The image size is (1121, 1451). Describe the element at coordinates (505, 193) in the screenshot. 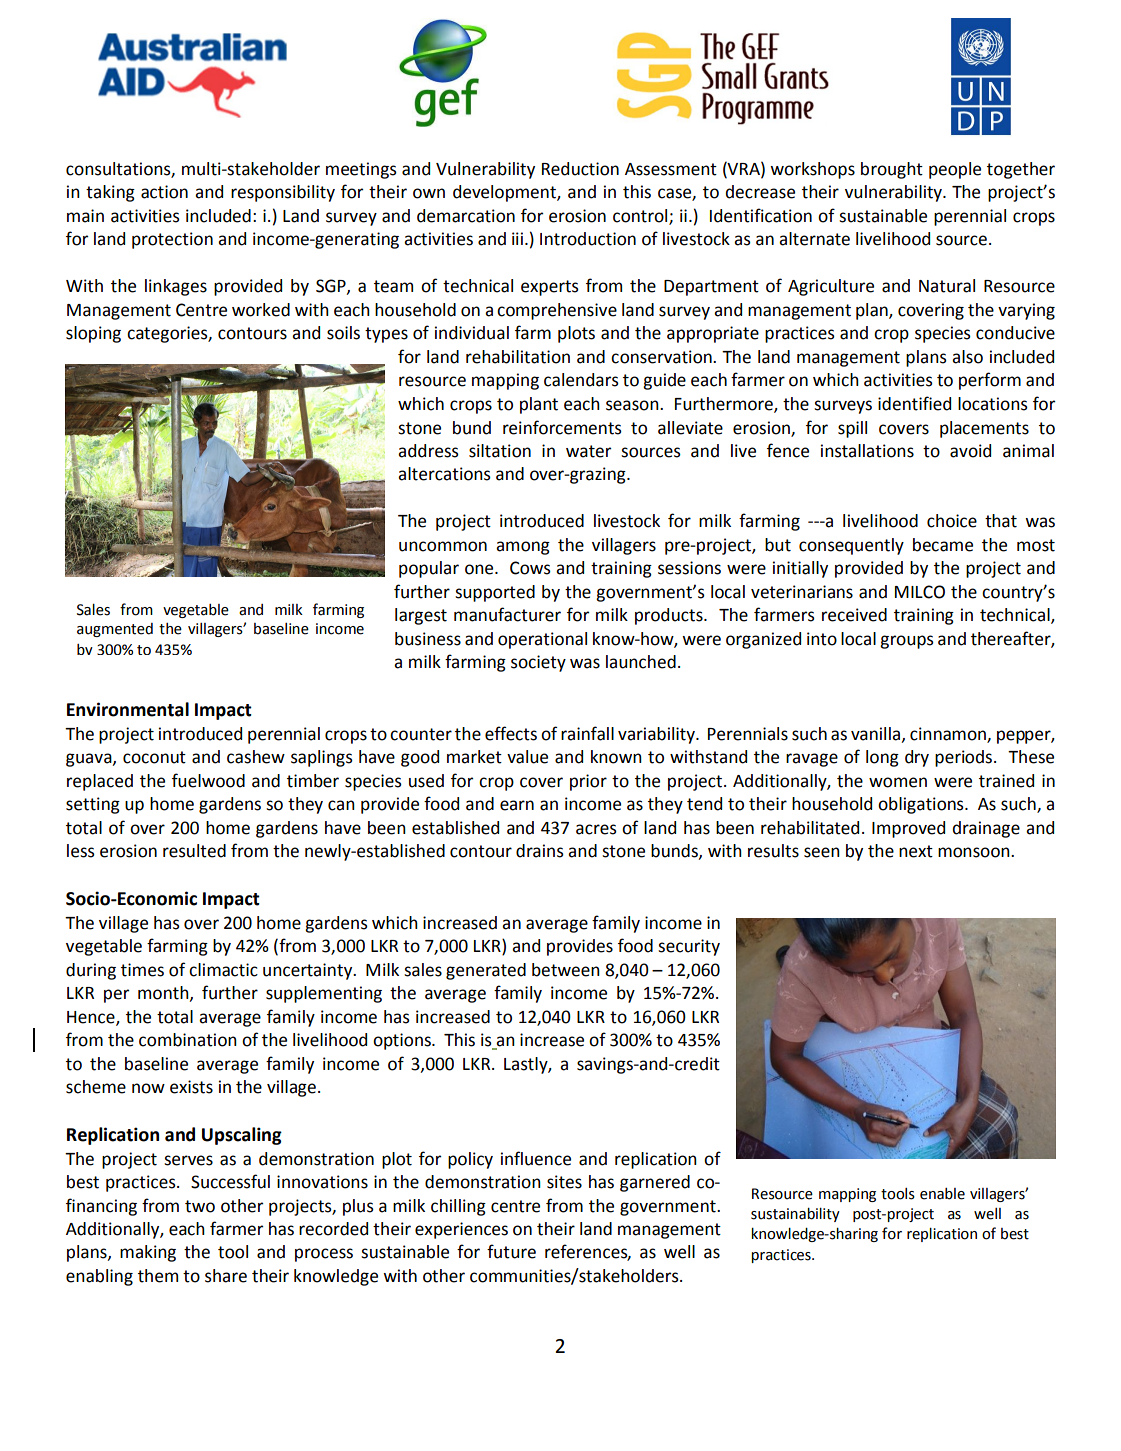

I see `development` at that location.
